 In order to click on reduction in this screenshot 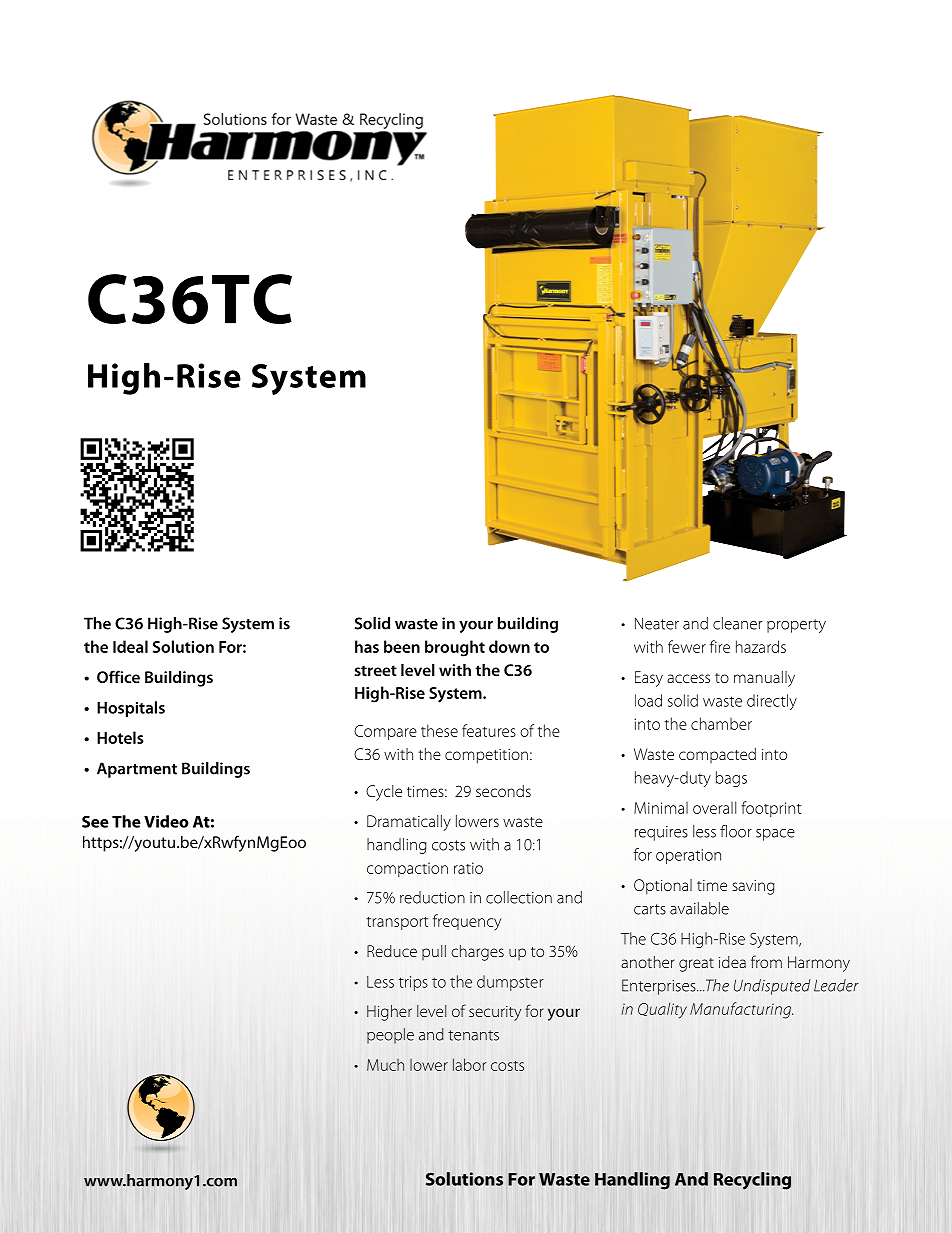, I will do `click(432, 897)`.
